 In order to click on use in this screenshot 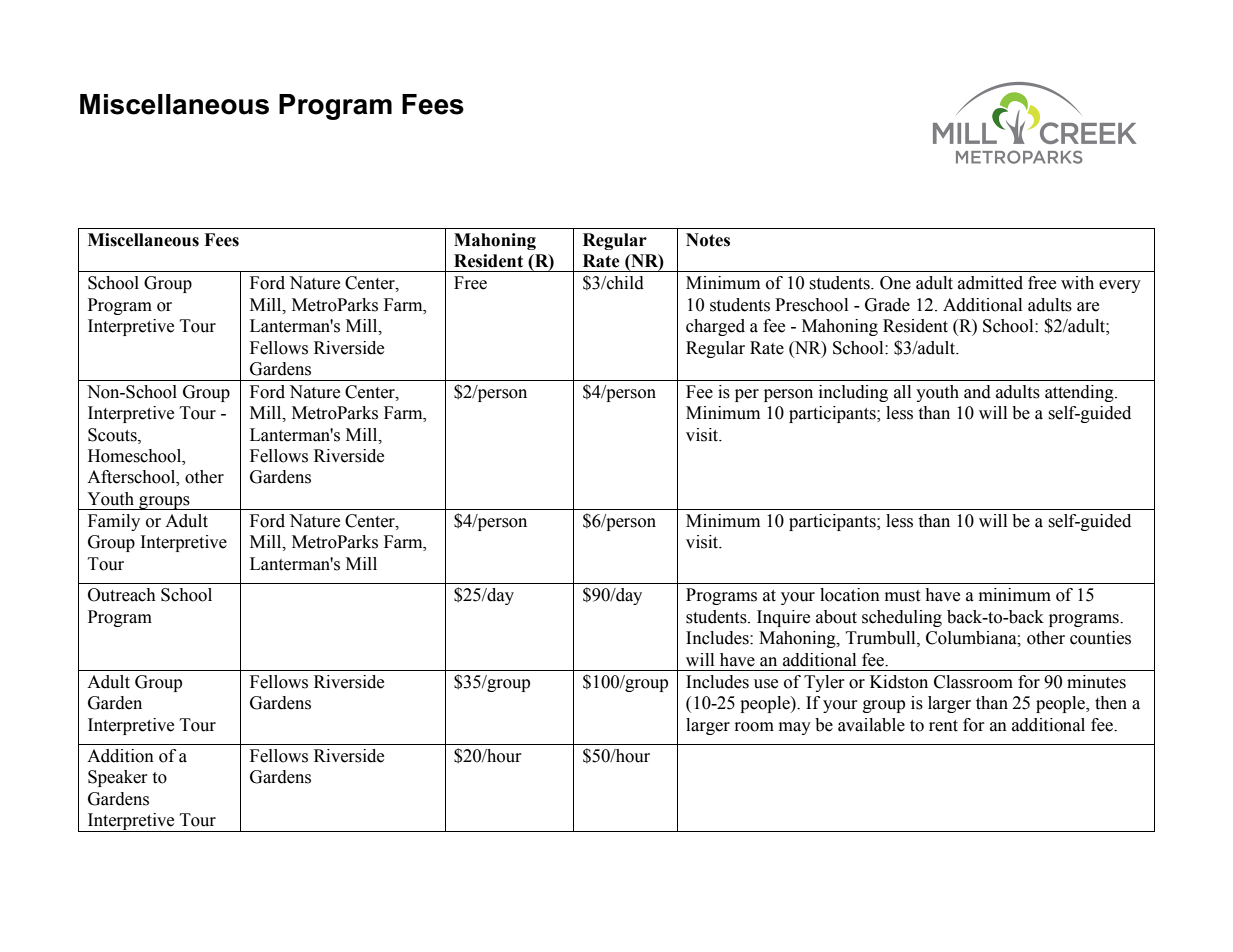, I will do `click(766, 684)`.
